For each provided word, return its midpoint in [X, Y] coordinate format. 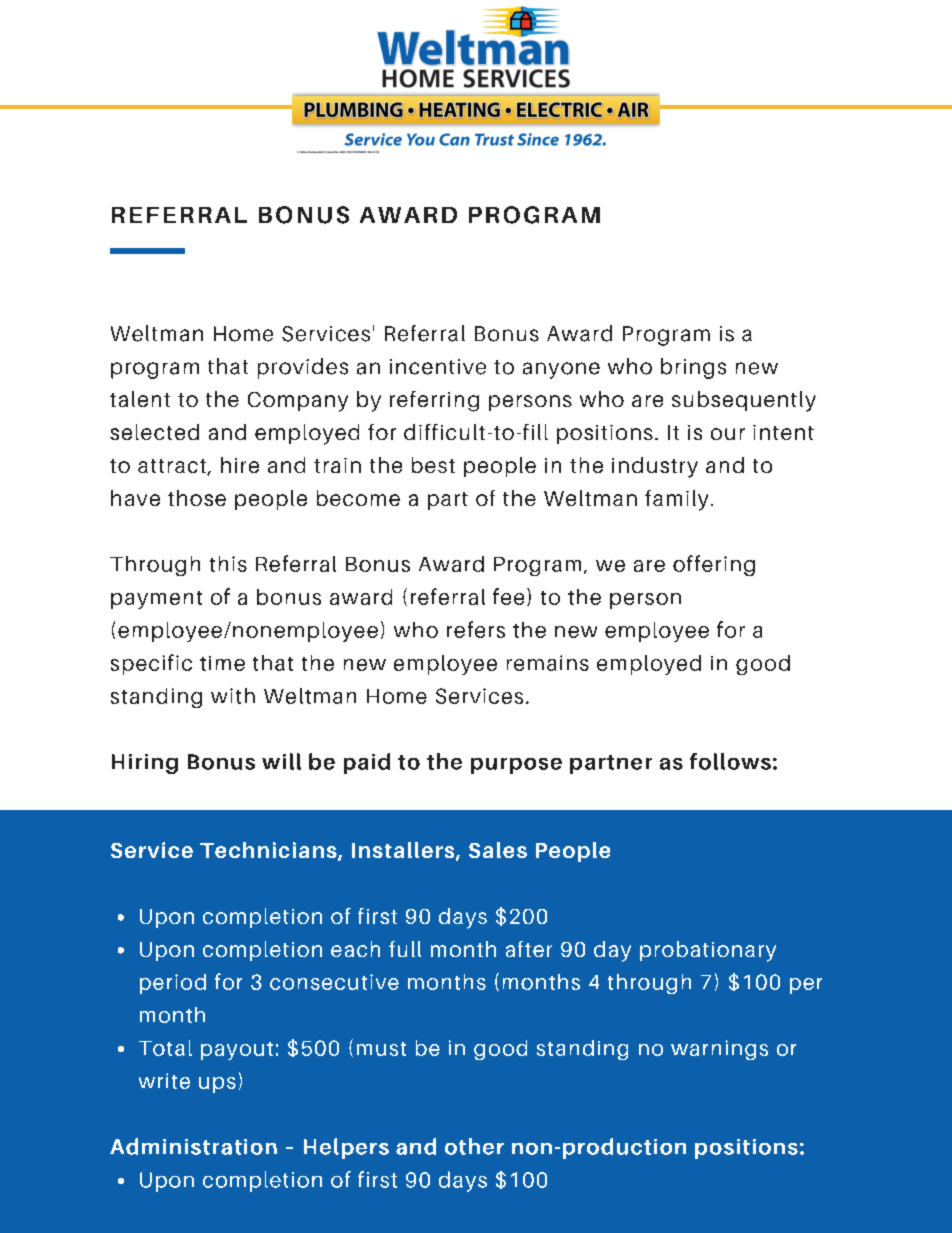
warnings [719, 1050]
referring [434, 401]
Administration [193, 1146]
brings [693, 368]
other [474, 1146]
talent [140, 399]
